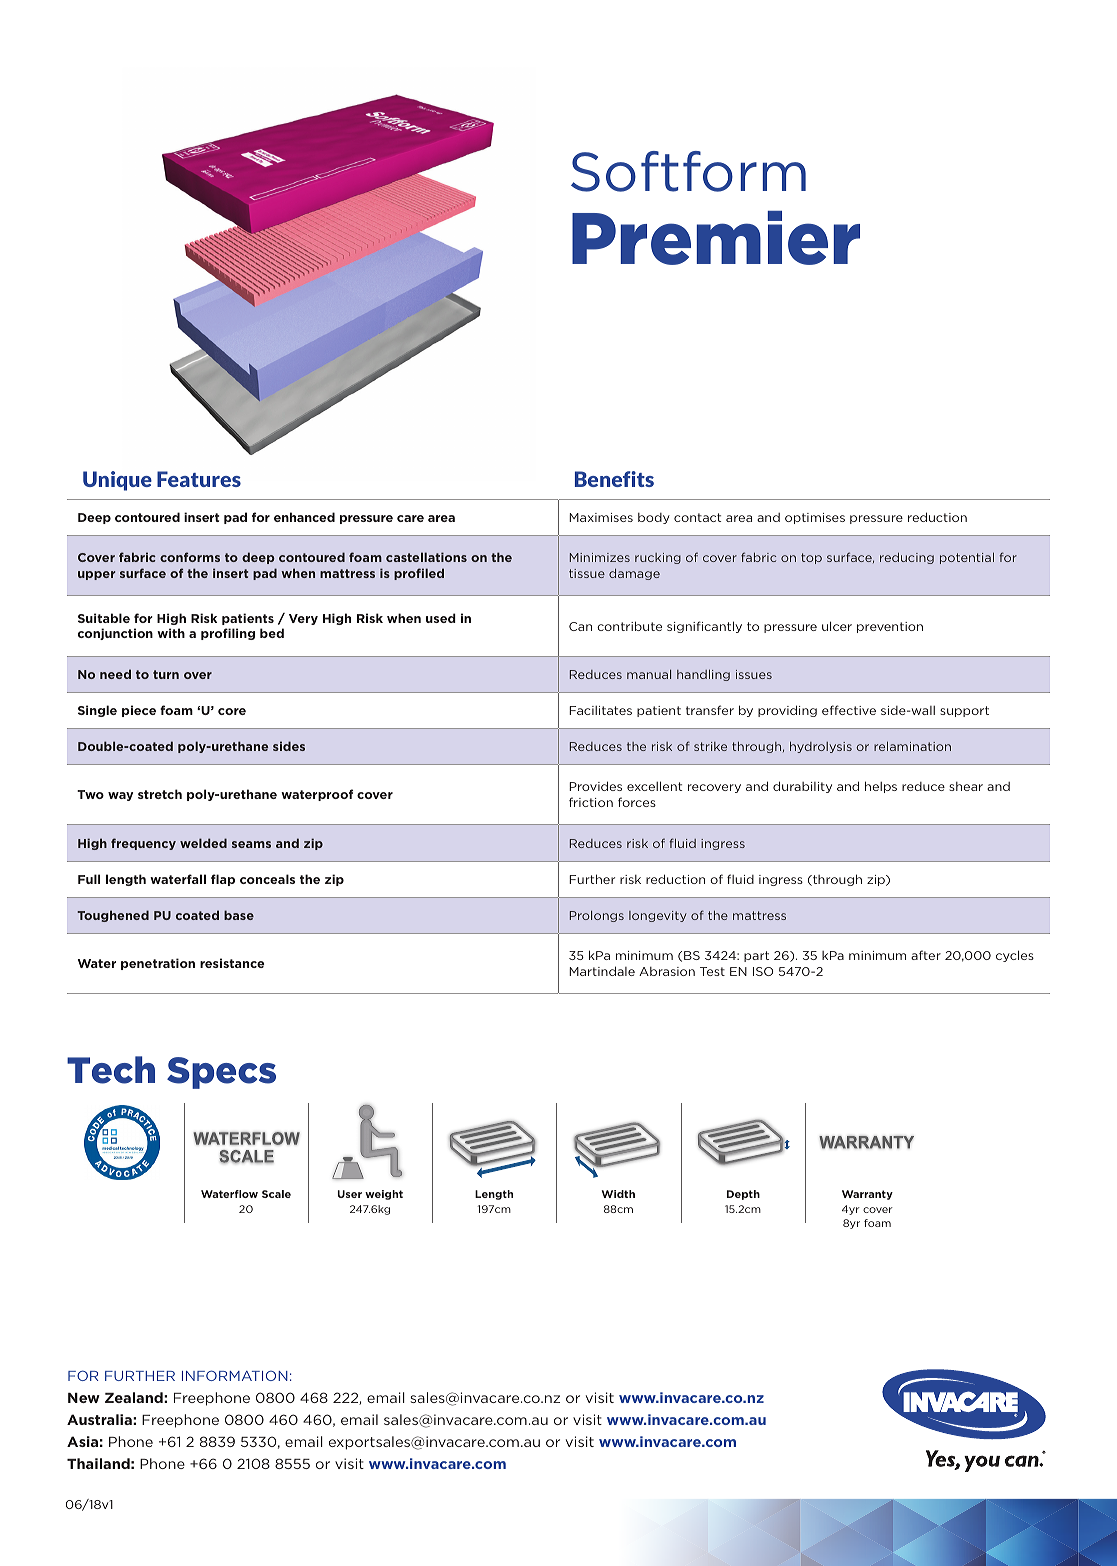  Describe the element at coordinates (591, 802) in the screenshot. I see `friction` at that location.
